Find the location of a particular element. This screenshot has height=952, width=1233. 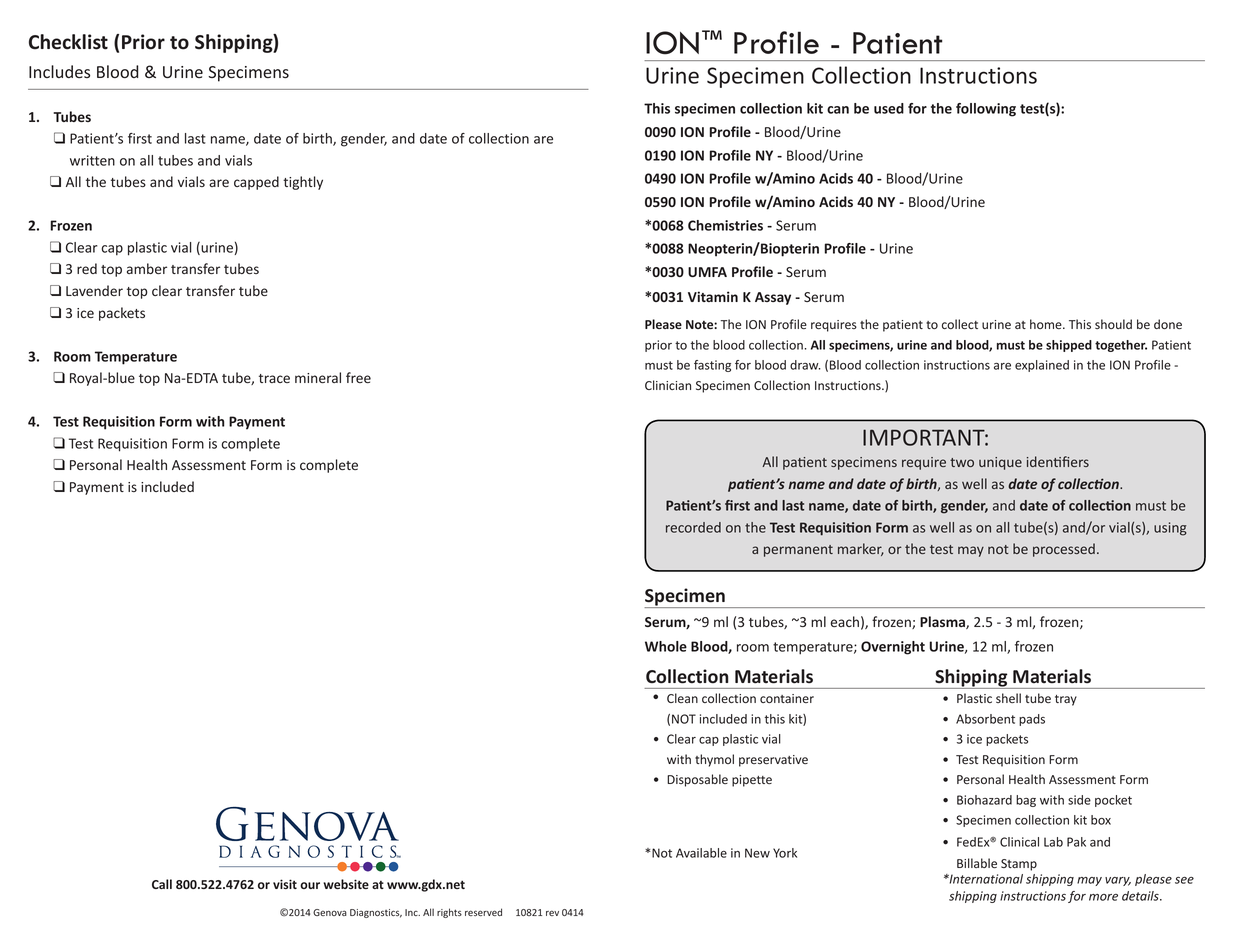

Includes is located at coordinates (59, 71).
